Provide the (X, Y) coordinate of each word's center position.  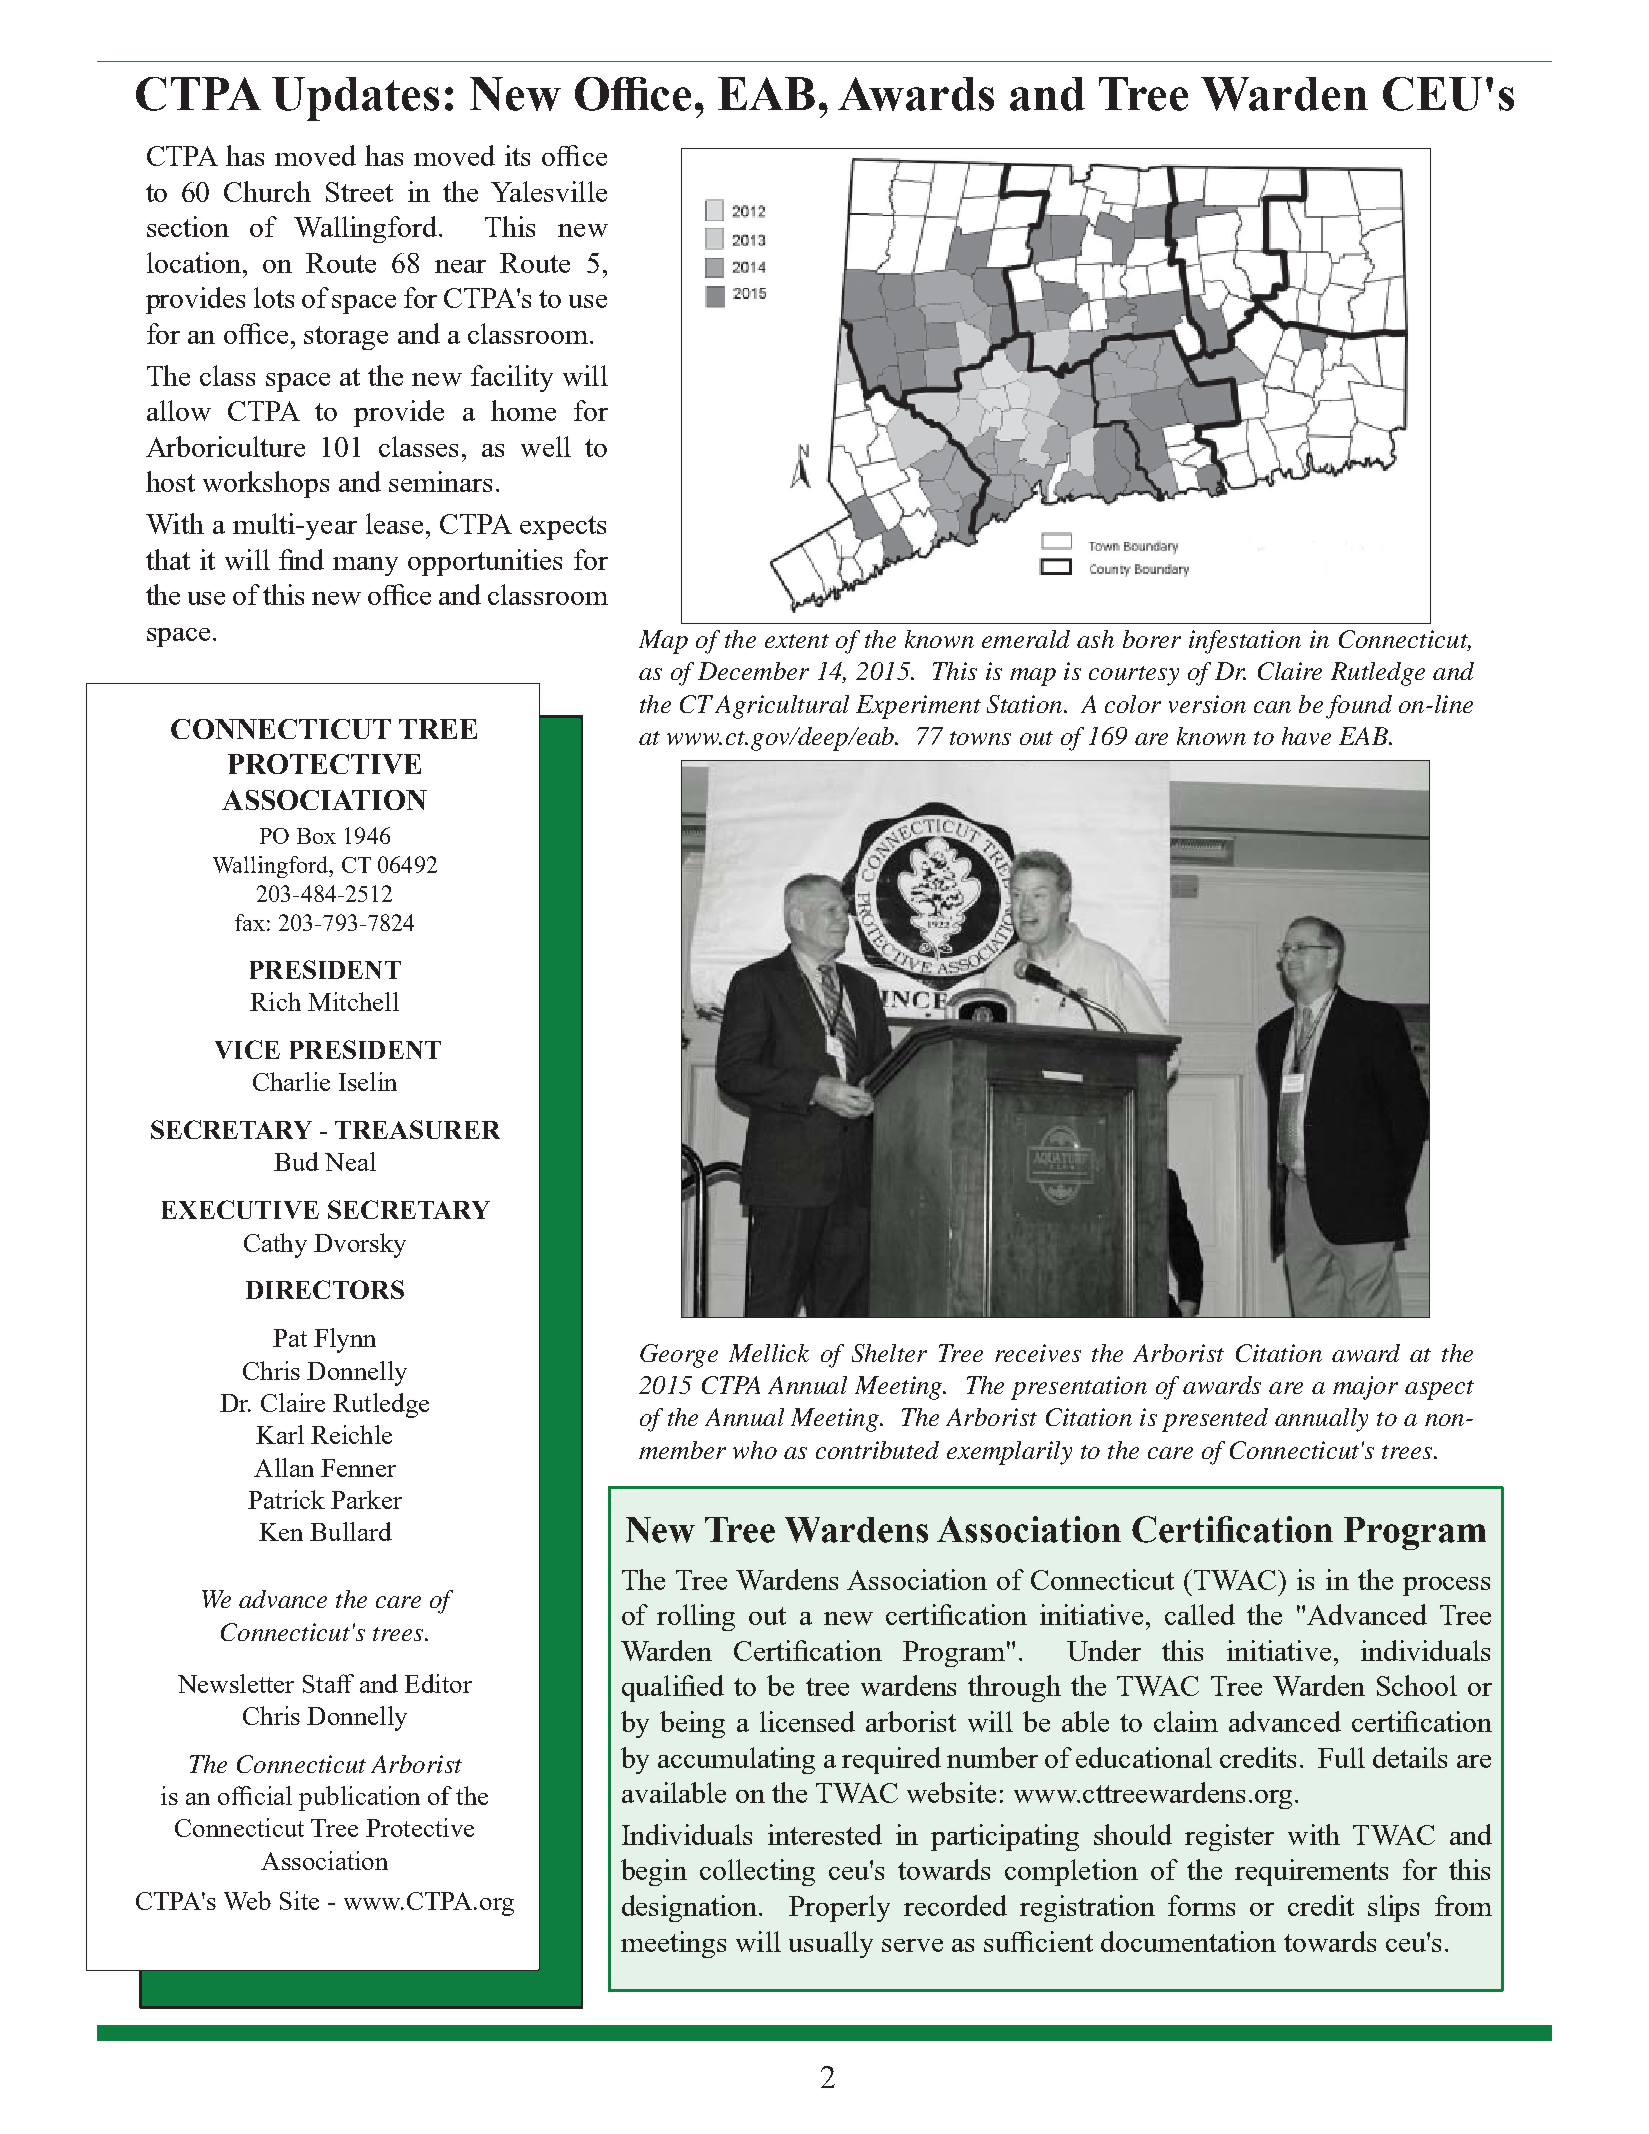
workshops (266, 484)
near (460, 266)
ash (1095, 639)
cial (273, 1795)
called (1200, 1614)
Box (316, 836)
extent (797, 641)
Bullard (351, 1531)
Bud (296, 1161)
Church (267, 191)
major (1365, 1388)
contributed (877, 1450)
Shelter (889, 1353)
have (1306, 736)
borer (1152, 639)
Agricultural (782, 707)
